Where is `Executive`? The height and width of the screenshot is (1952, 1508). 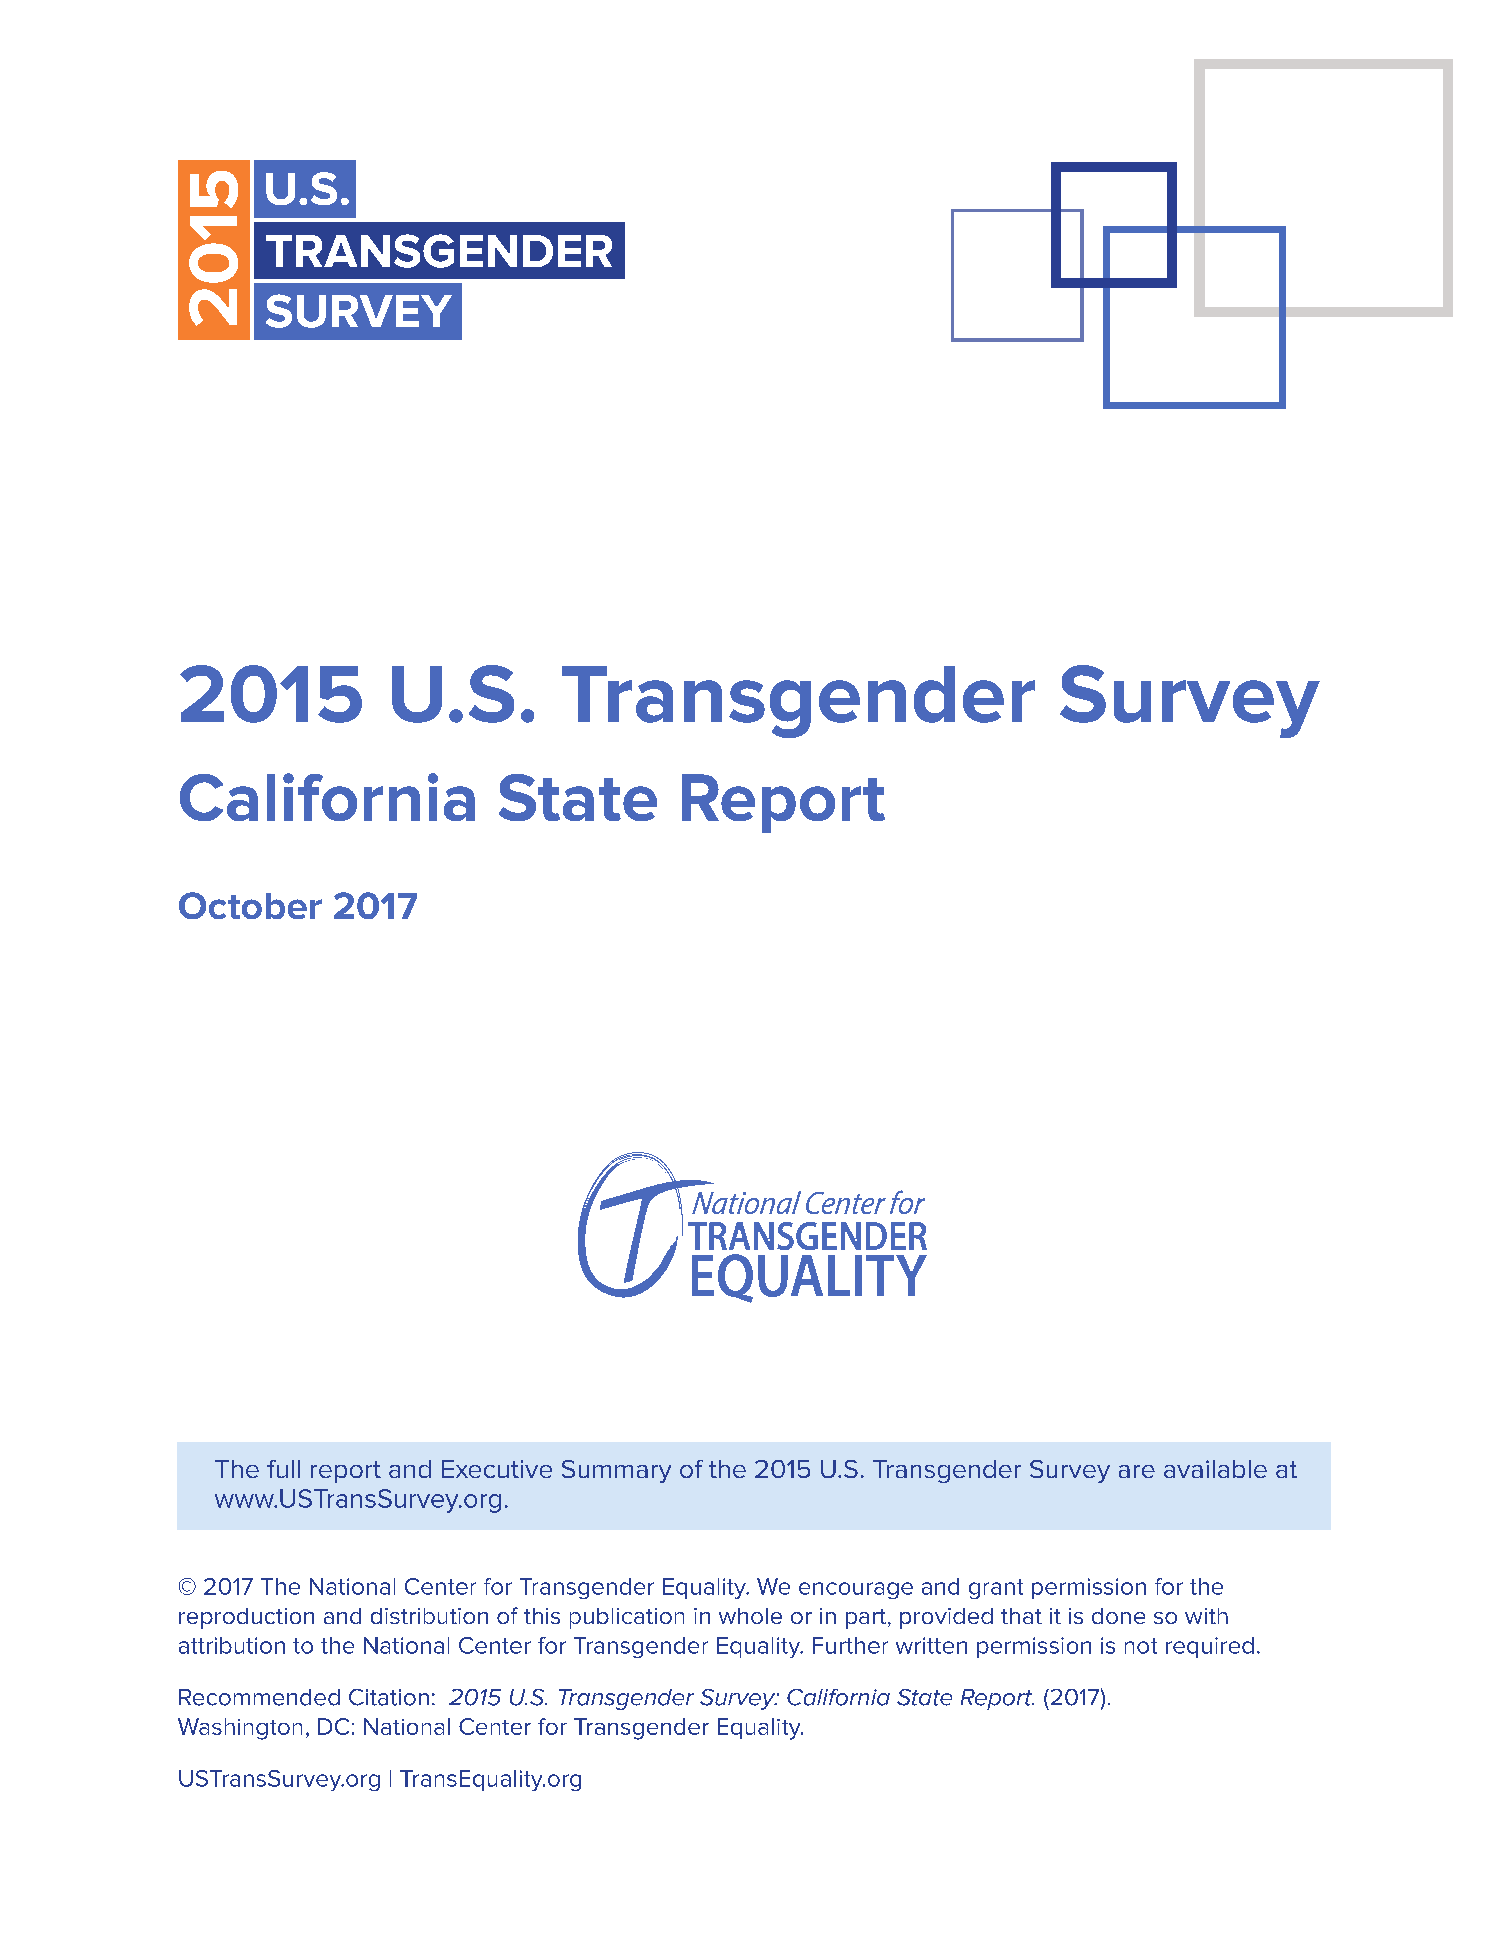
Executive is located at coordinates (497, 1469).
